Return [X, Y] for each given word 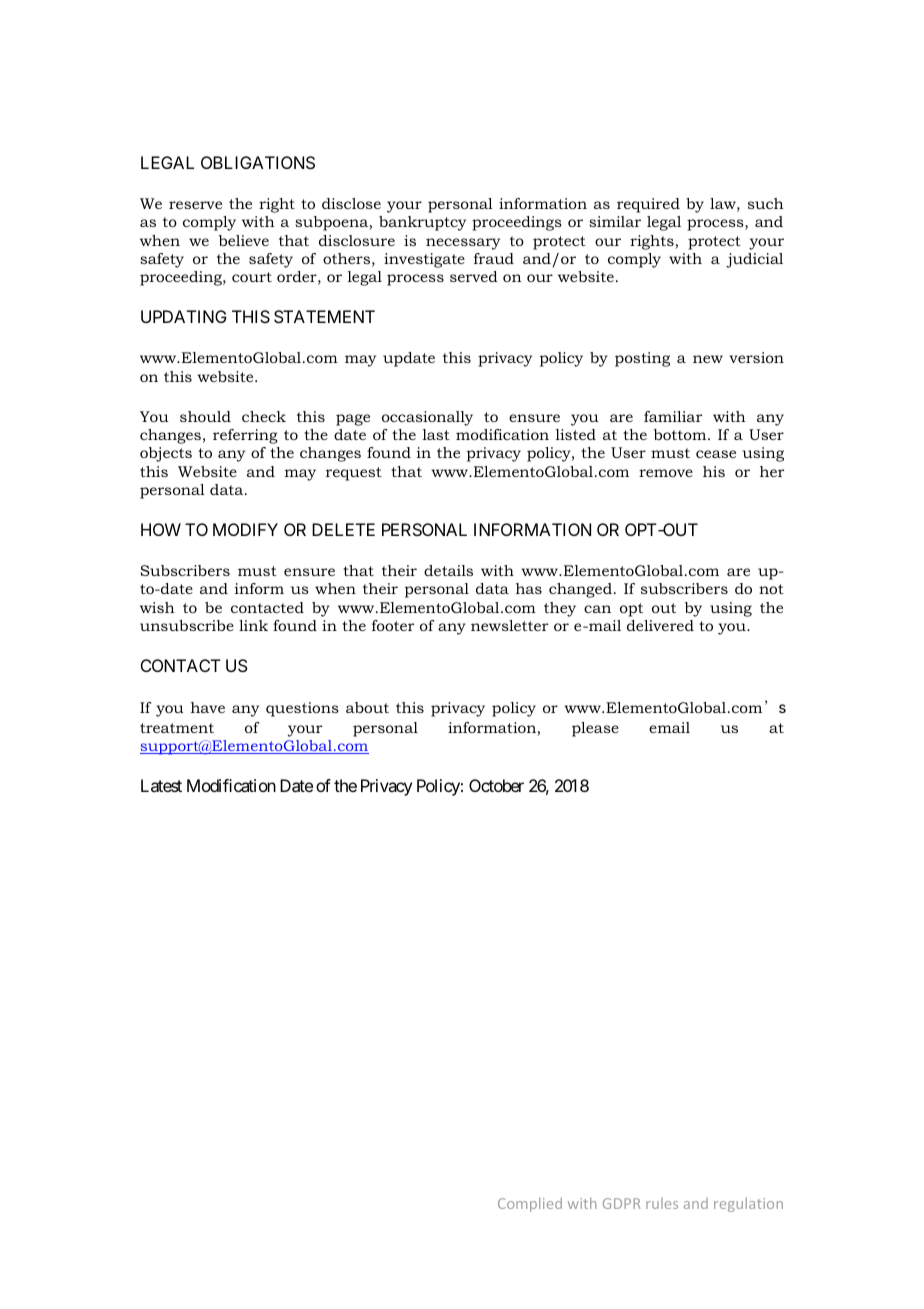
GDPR [622, 1203]
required [648, 205]
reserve [195, 205]
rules [662, 1203]
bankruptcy [422, 223]
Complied [530, 1204]
